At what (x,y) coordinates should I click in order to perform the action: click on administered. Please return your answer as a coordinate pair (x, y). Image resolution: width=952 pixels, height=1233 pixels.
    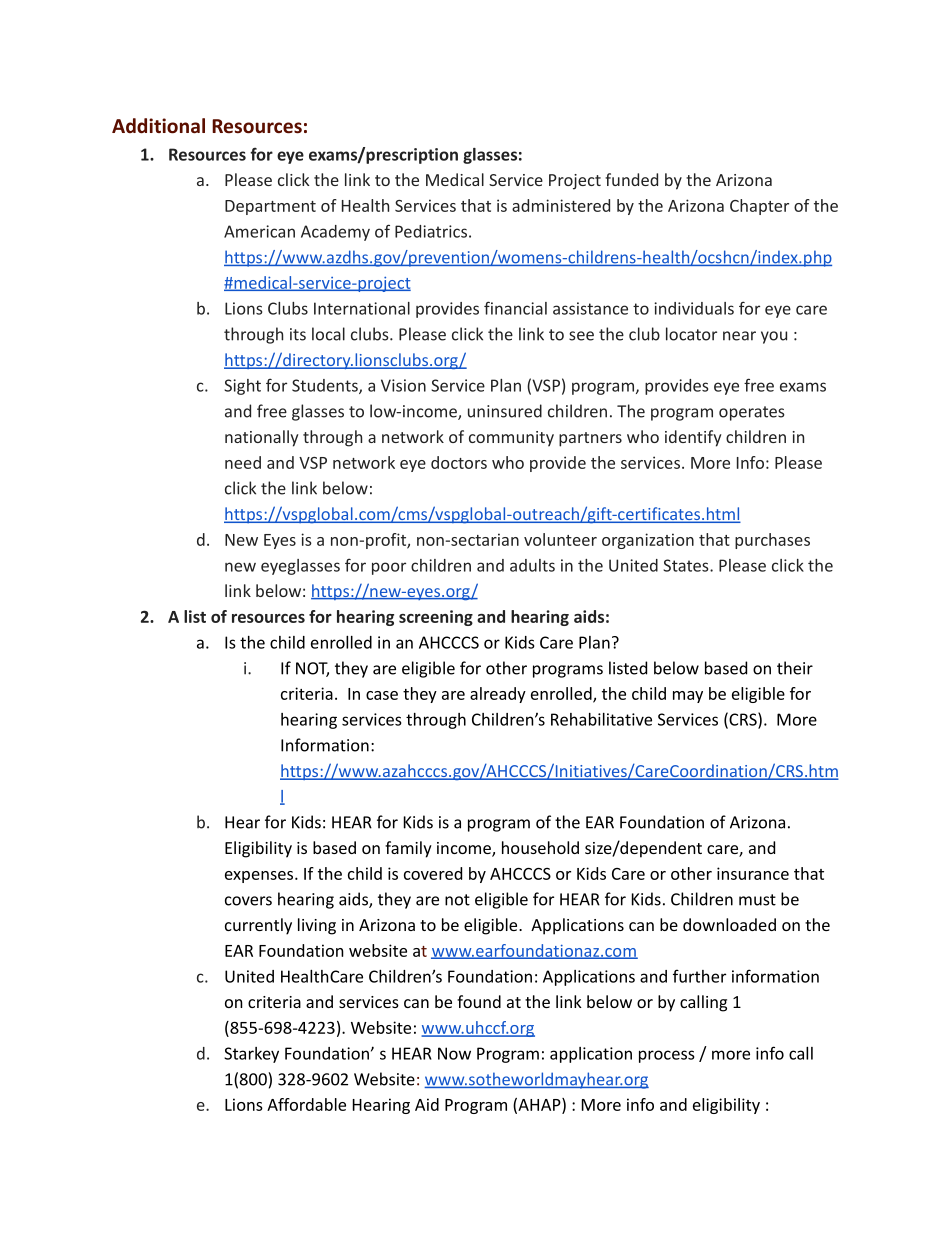
    Looking at the image, I should click on (561, 205).
